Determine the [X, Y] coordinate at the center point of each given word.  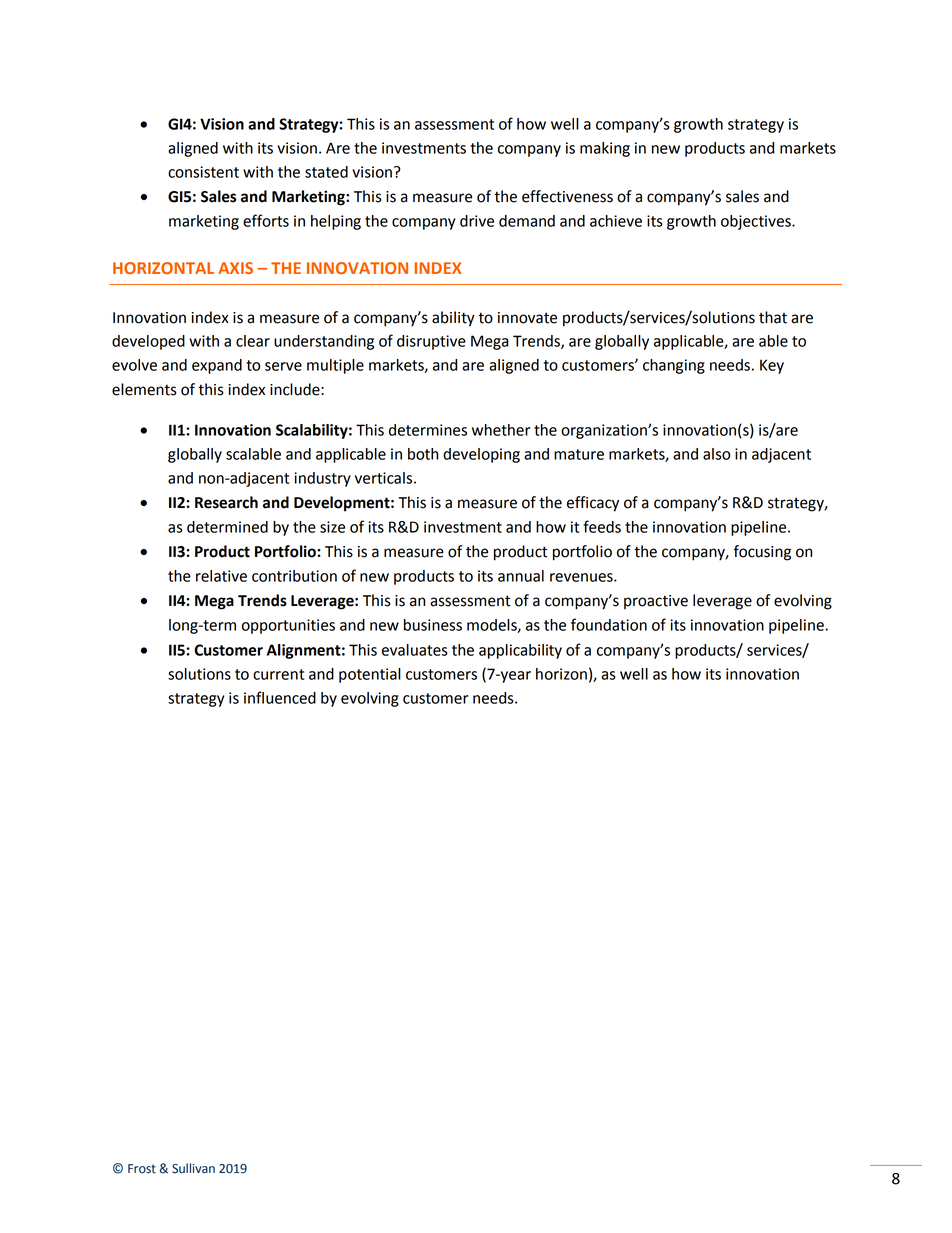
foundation [609, 624]
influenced [280, 697]
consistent [203, 172]
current [278, 674]
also [716, 454]
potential [370, 675]
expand [217, 366]
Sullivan [193, 1168]
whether [501, 430]
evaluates [415, 650]
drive [477, 221]
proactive [656, 602]
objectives [757, 222]
